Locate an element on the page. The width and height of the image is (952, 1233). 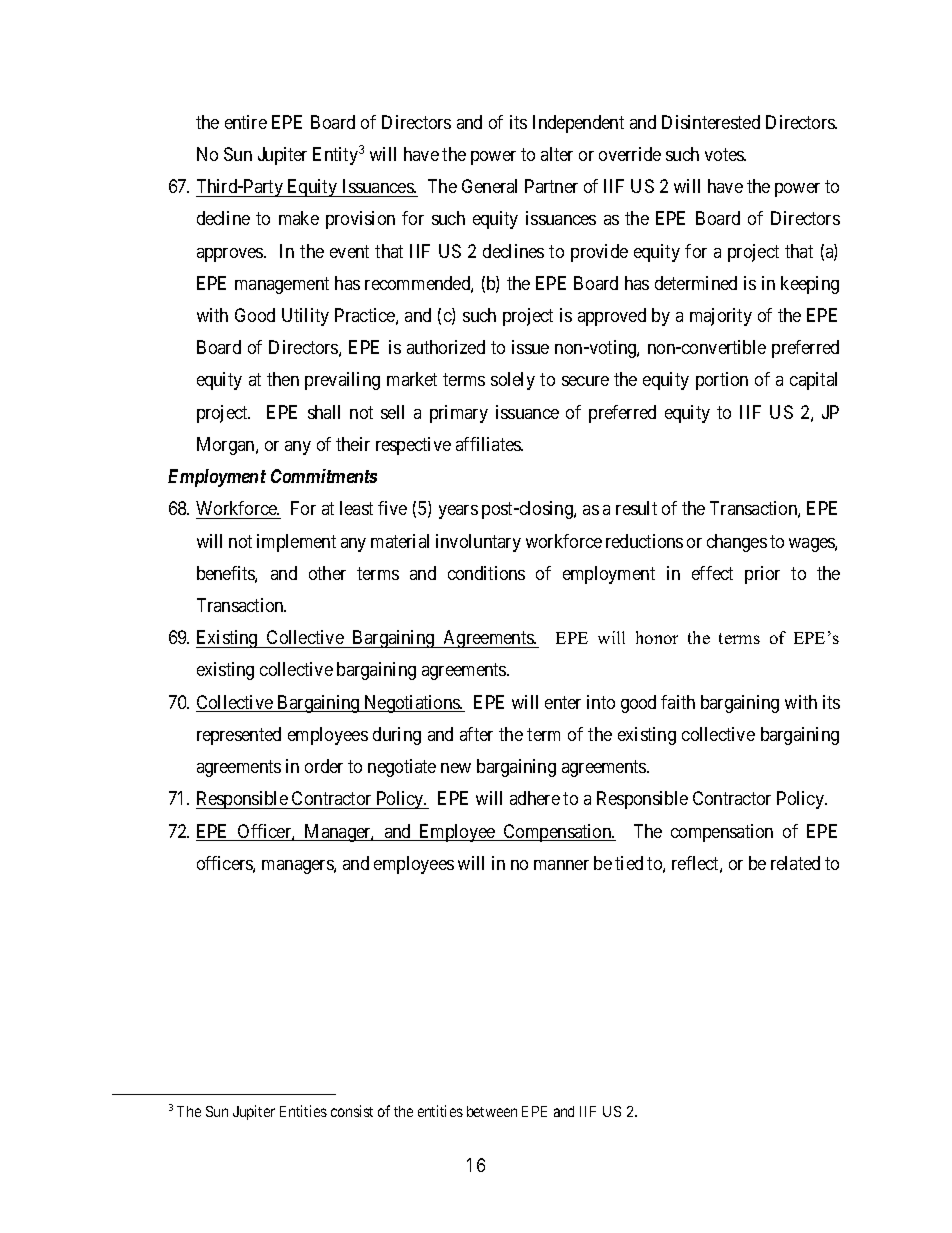
order is located at coordinates (324, 766).
